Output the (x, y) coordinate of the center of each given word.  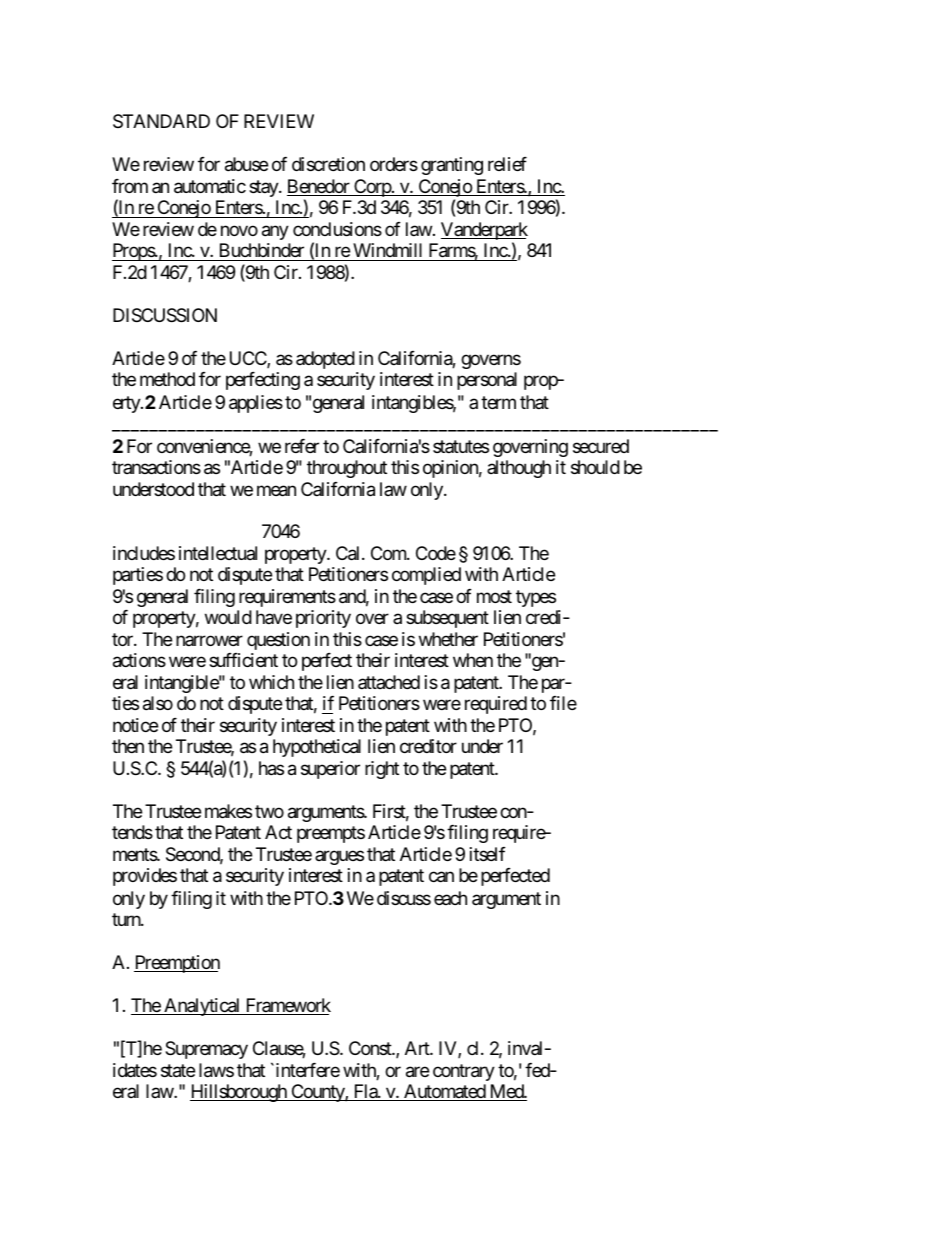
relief (507, 164)
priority (323, 619)
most (494, 596)
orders (394, 164)
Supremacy (206, 1050)
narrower (209, 640)
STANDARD (161, 121)
